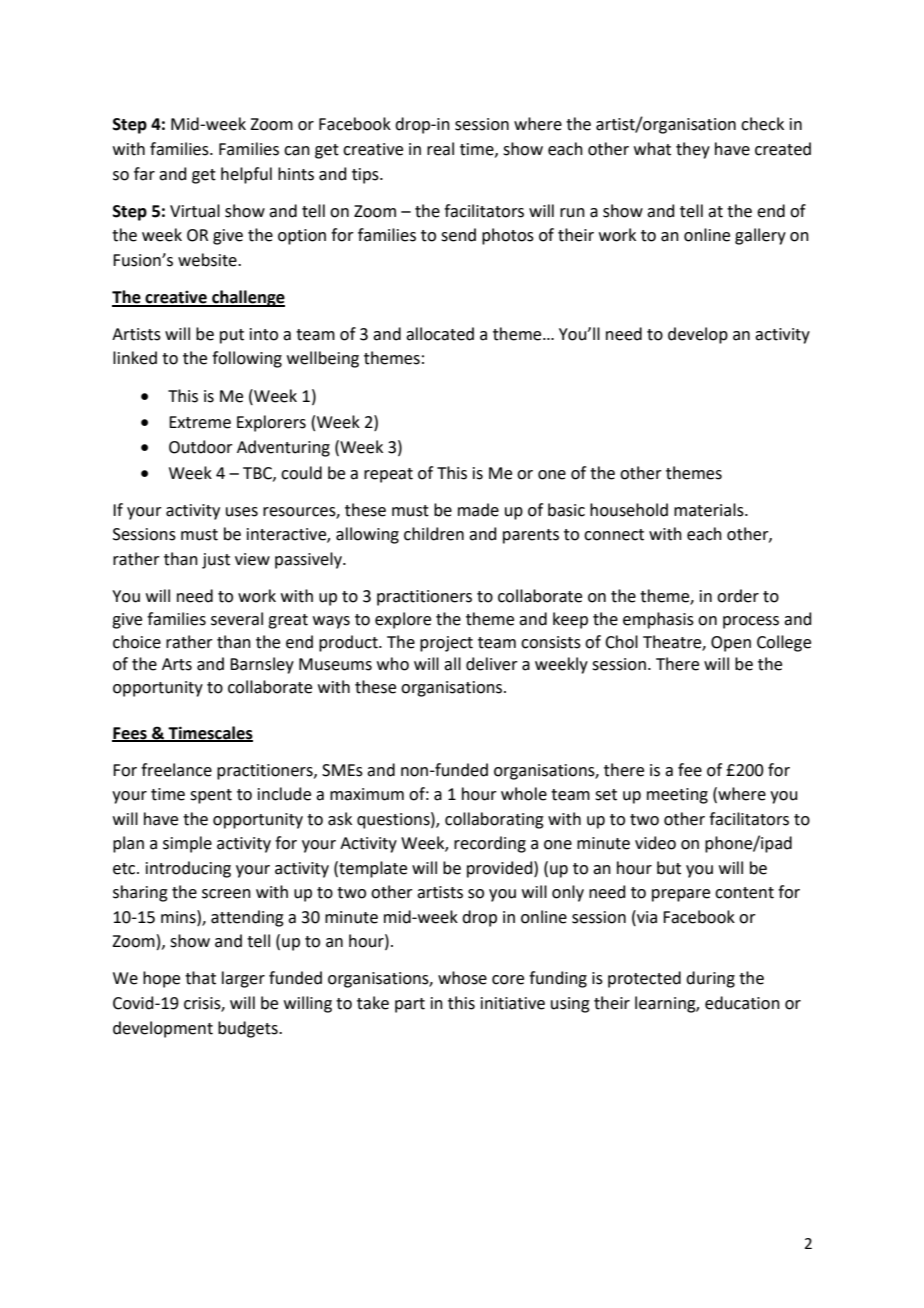 The height and width of the document is (1308, 924). Describe the element at coordinates (440, 149) in the document. I see `real` at that location.
